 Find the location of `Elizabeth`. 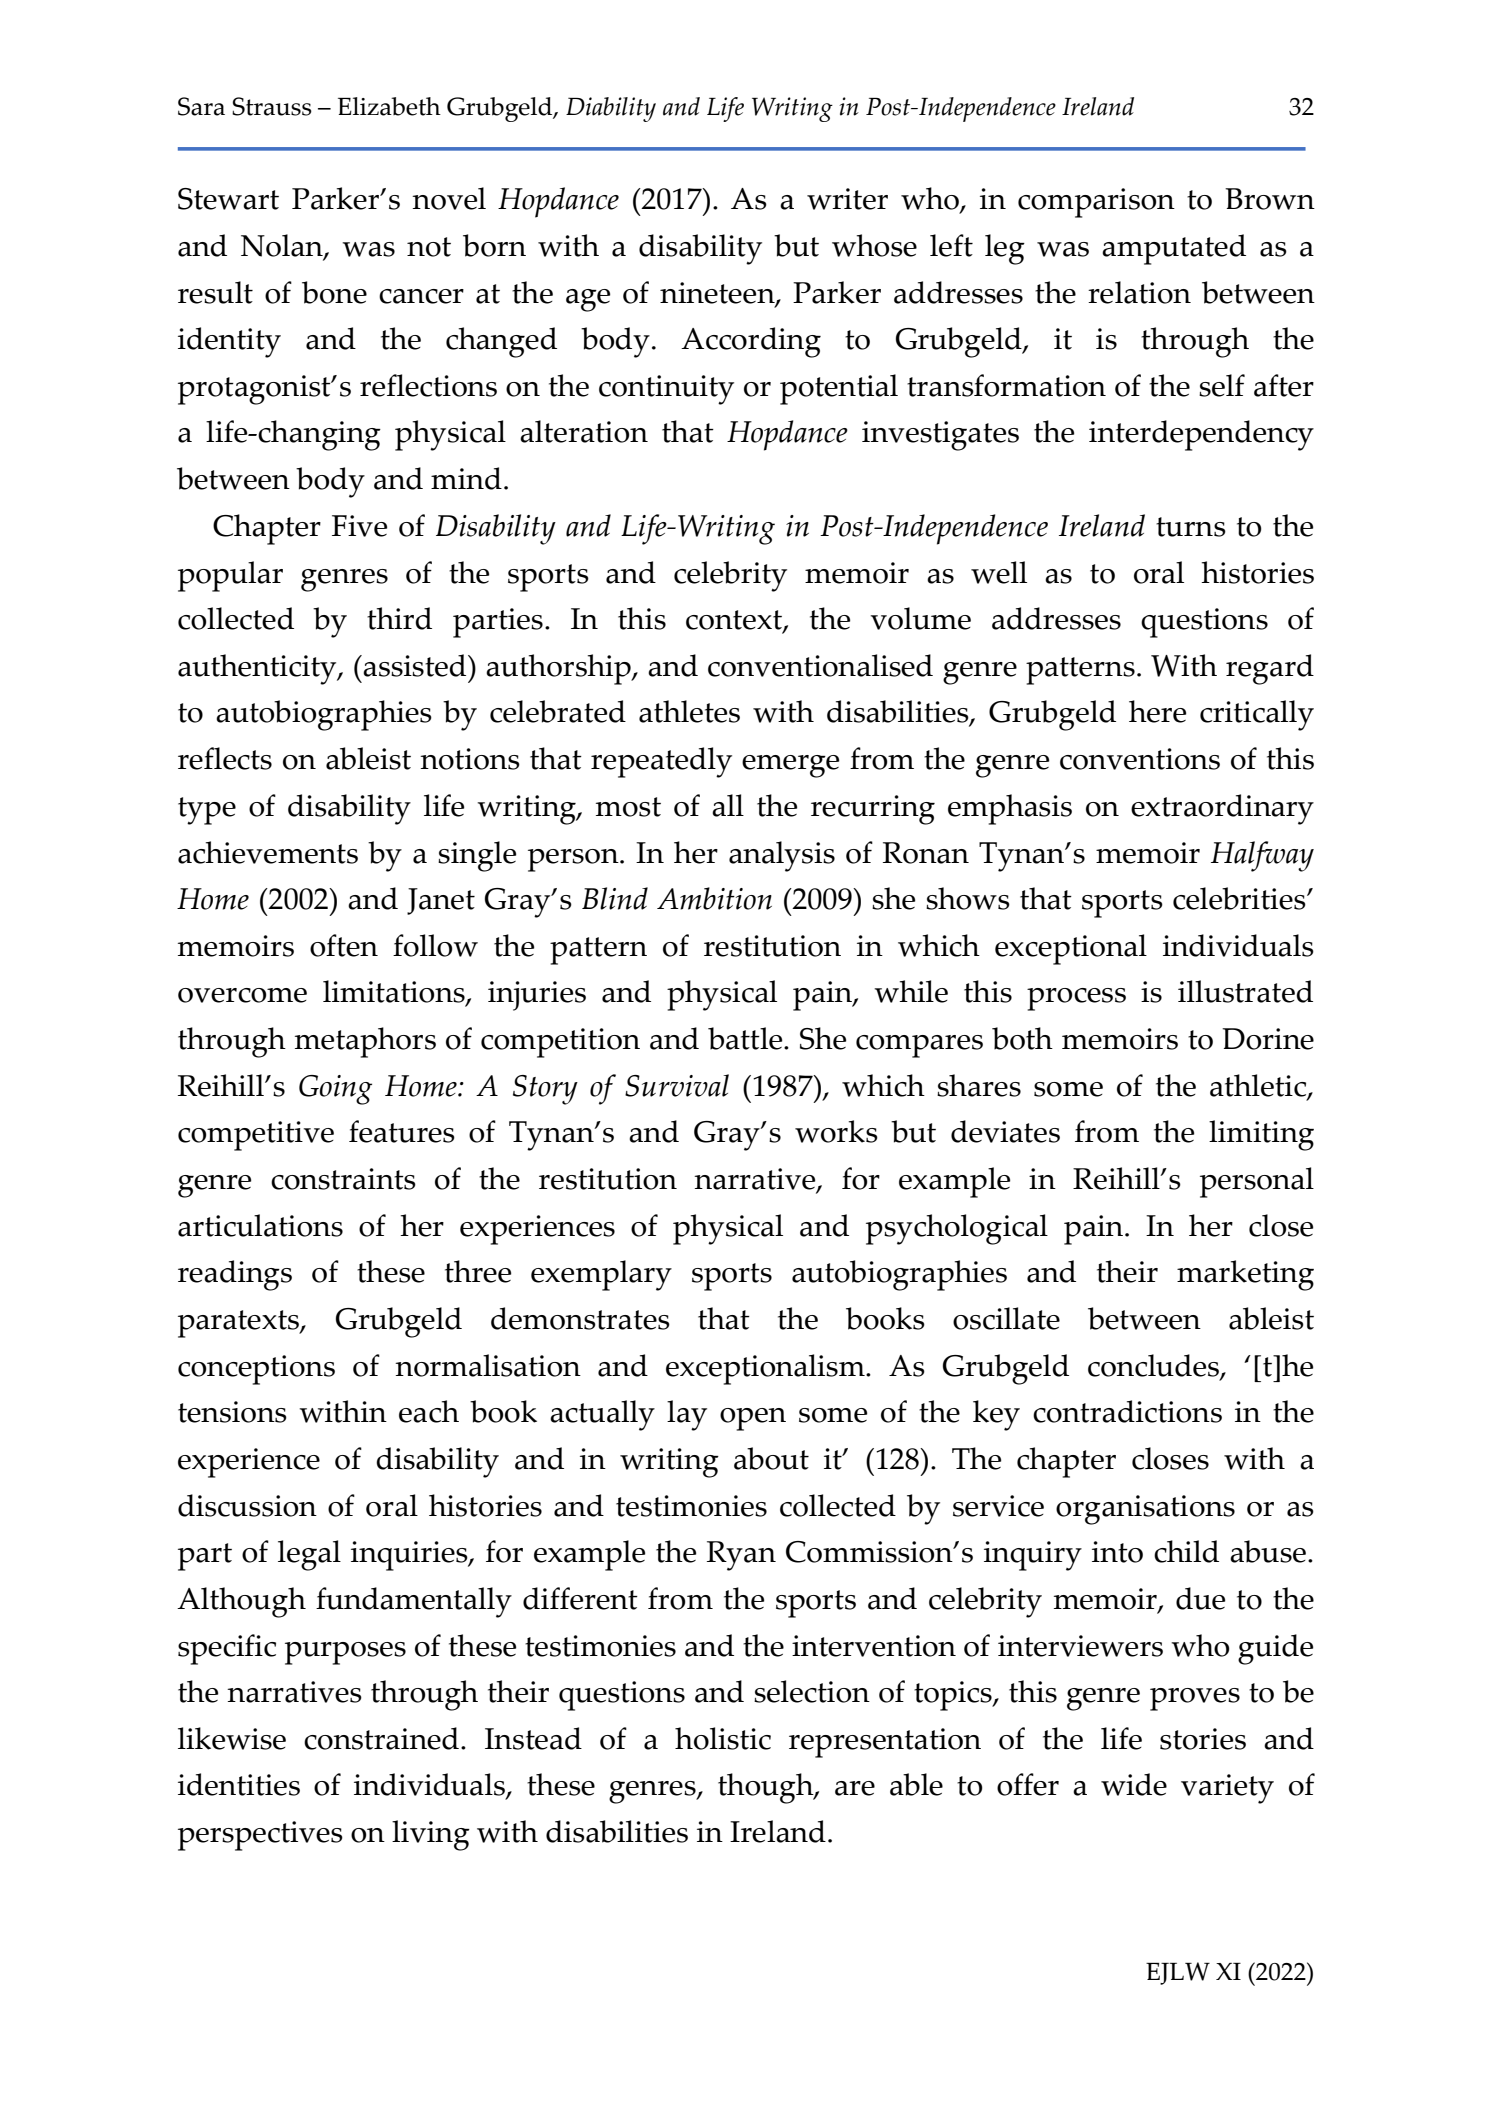

Elizabeth is located at coordinates (389, 106).
